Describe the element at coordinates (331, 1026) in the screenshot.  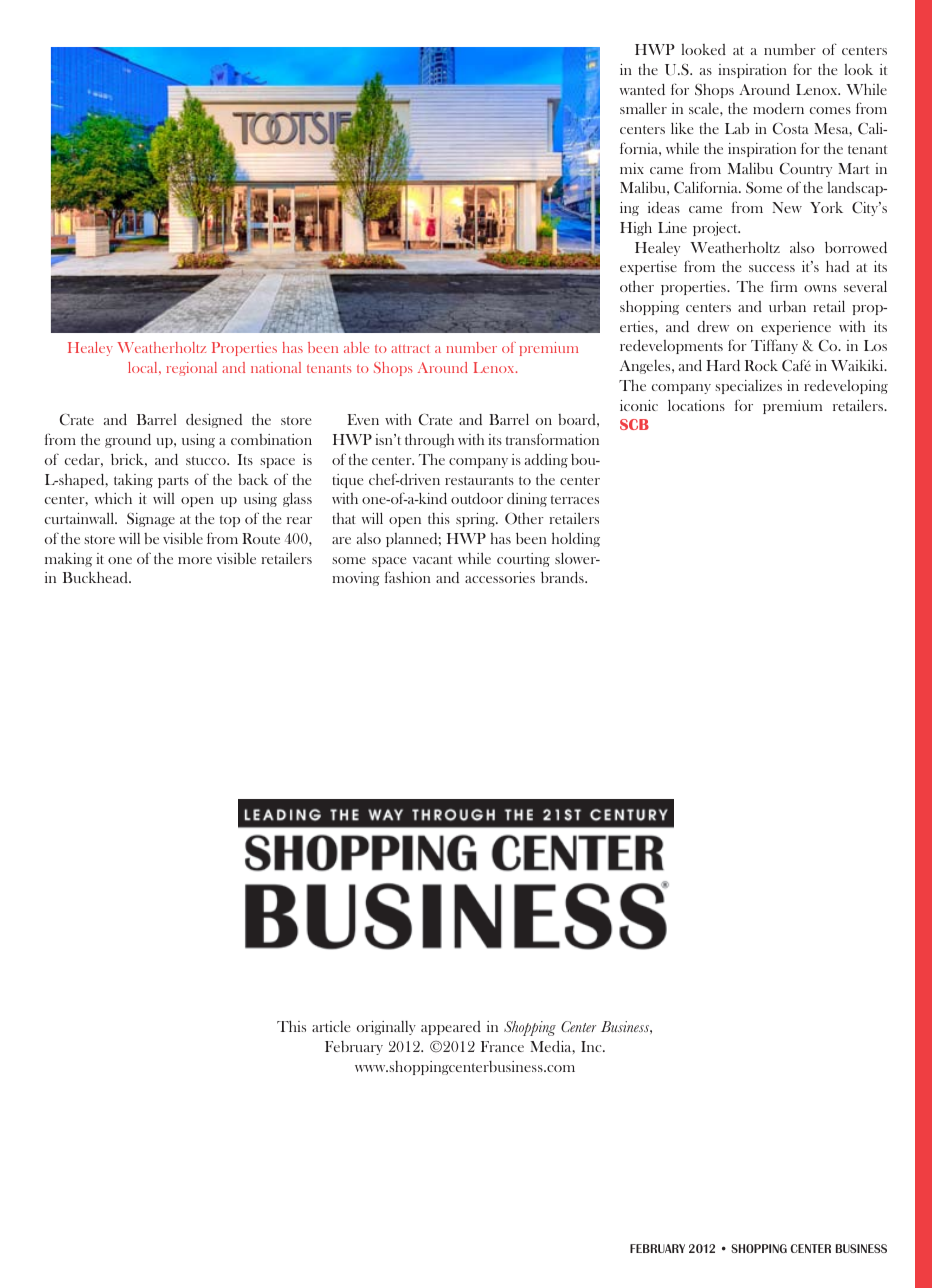
I see `article` at that location.
